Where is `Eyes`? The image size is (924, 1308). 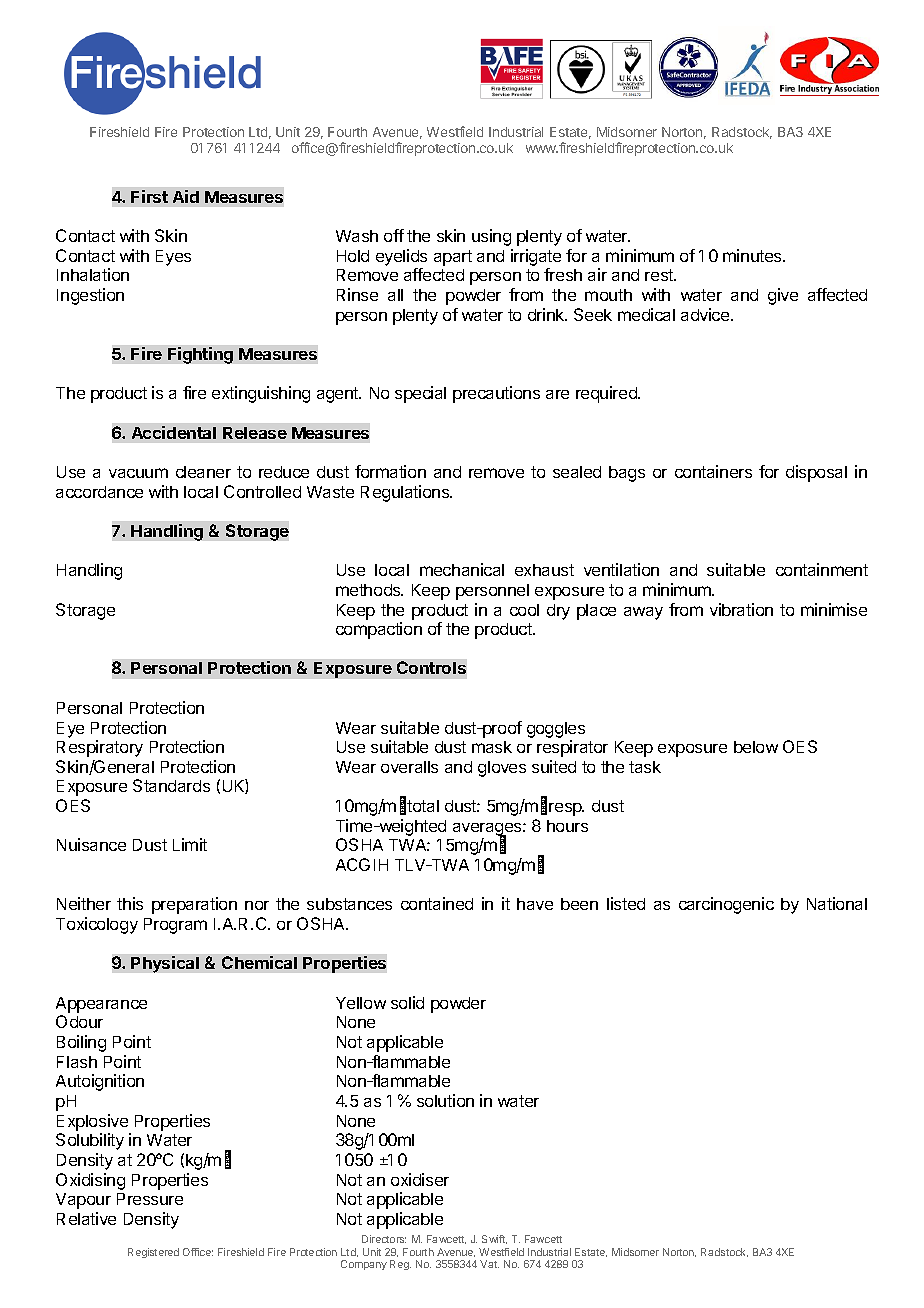 Eyes is located at coordinates (173, 258).
